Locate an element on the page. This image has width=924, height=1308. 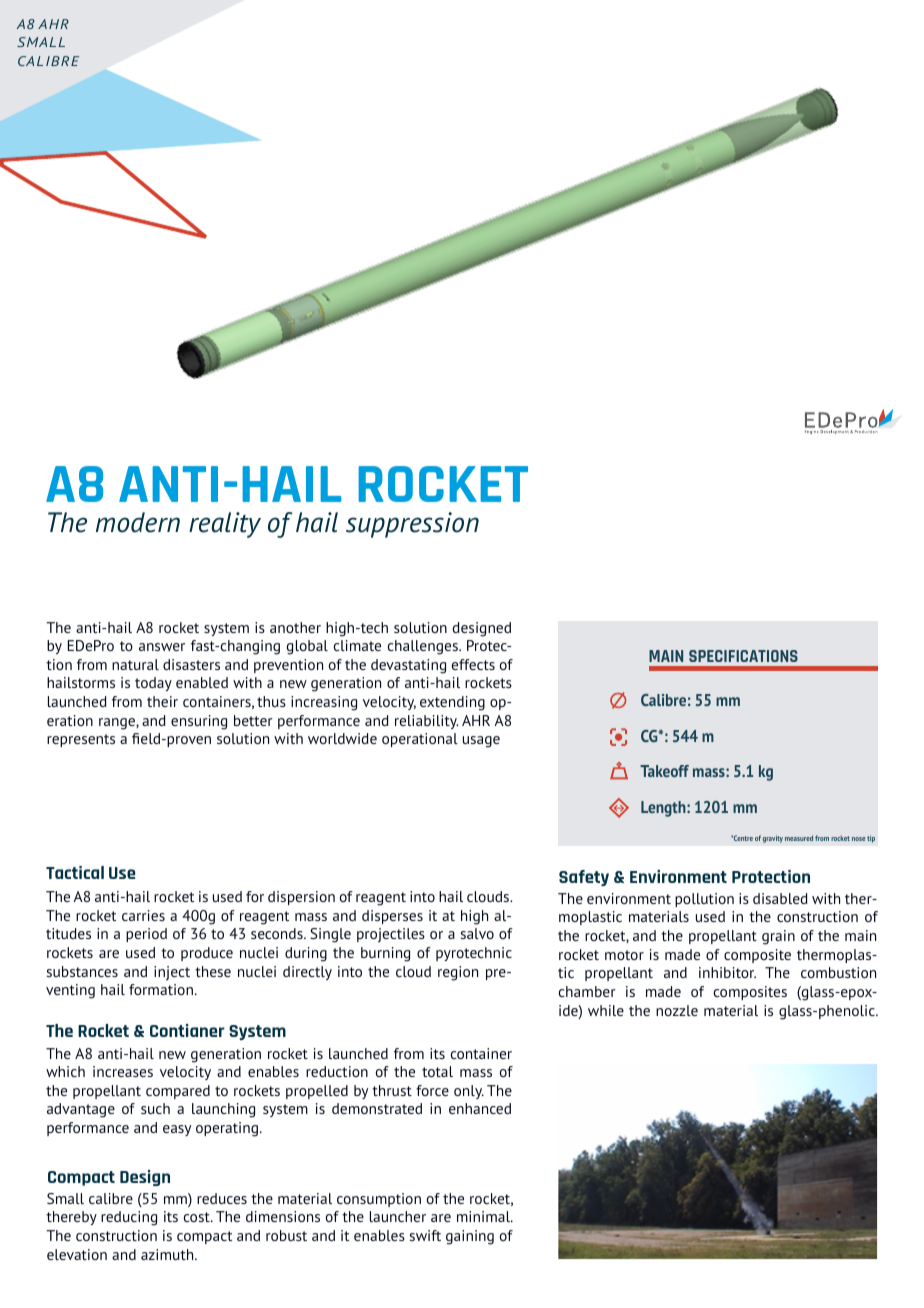
Takeoff is located at coordinates (664, 771).
